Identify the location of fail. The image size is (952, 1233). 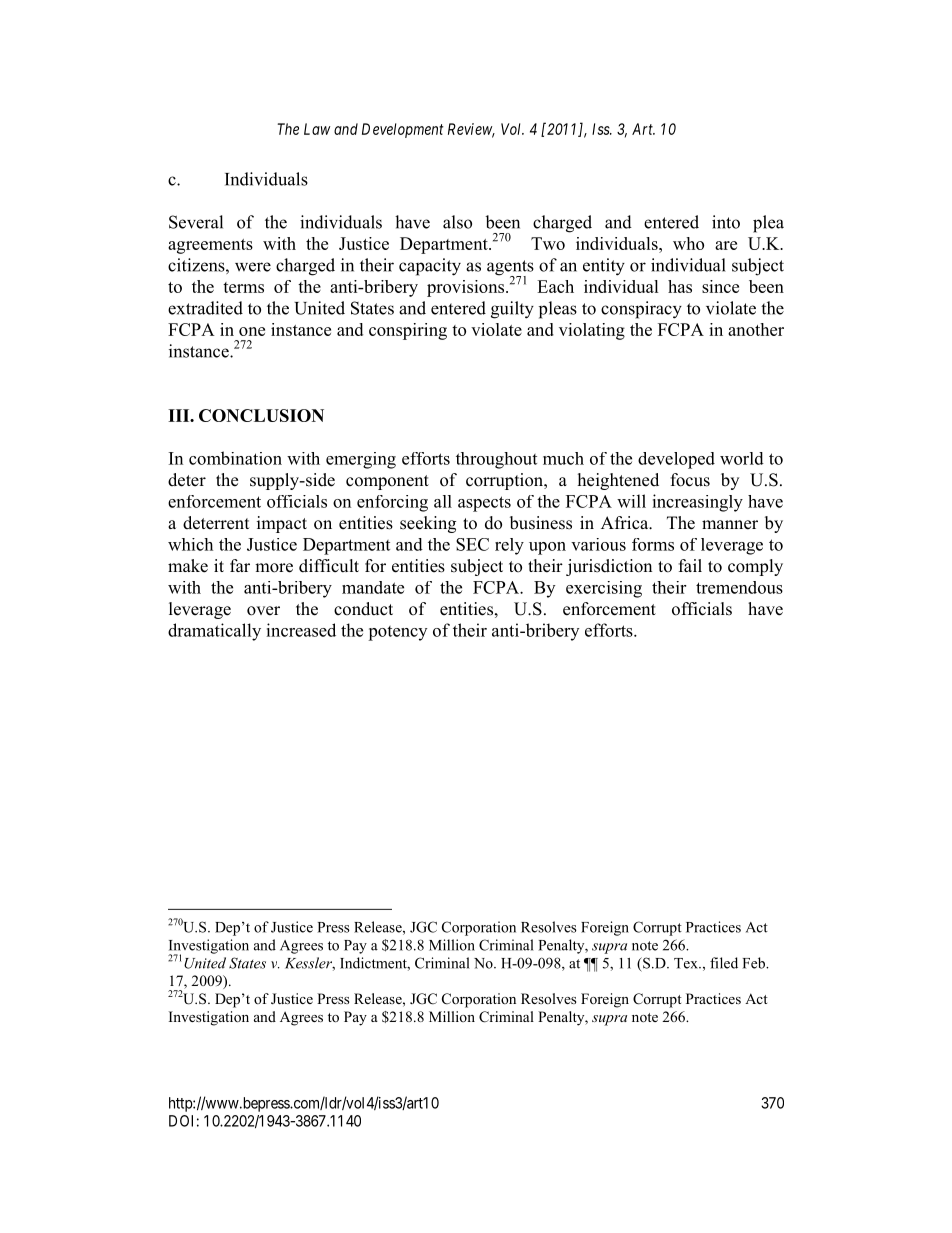
(690, 565).
